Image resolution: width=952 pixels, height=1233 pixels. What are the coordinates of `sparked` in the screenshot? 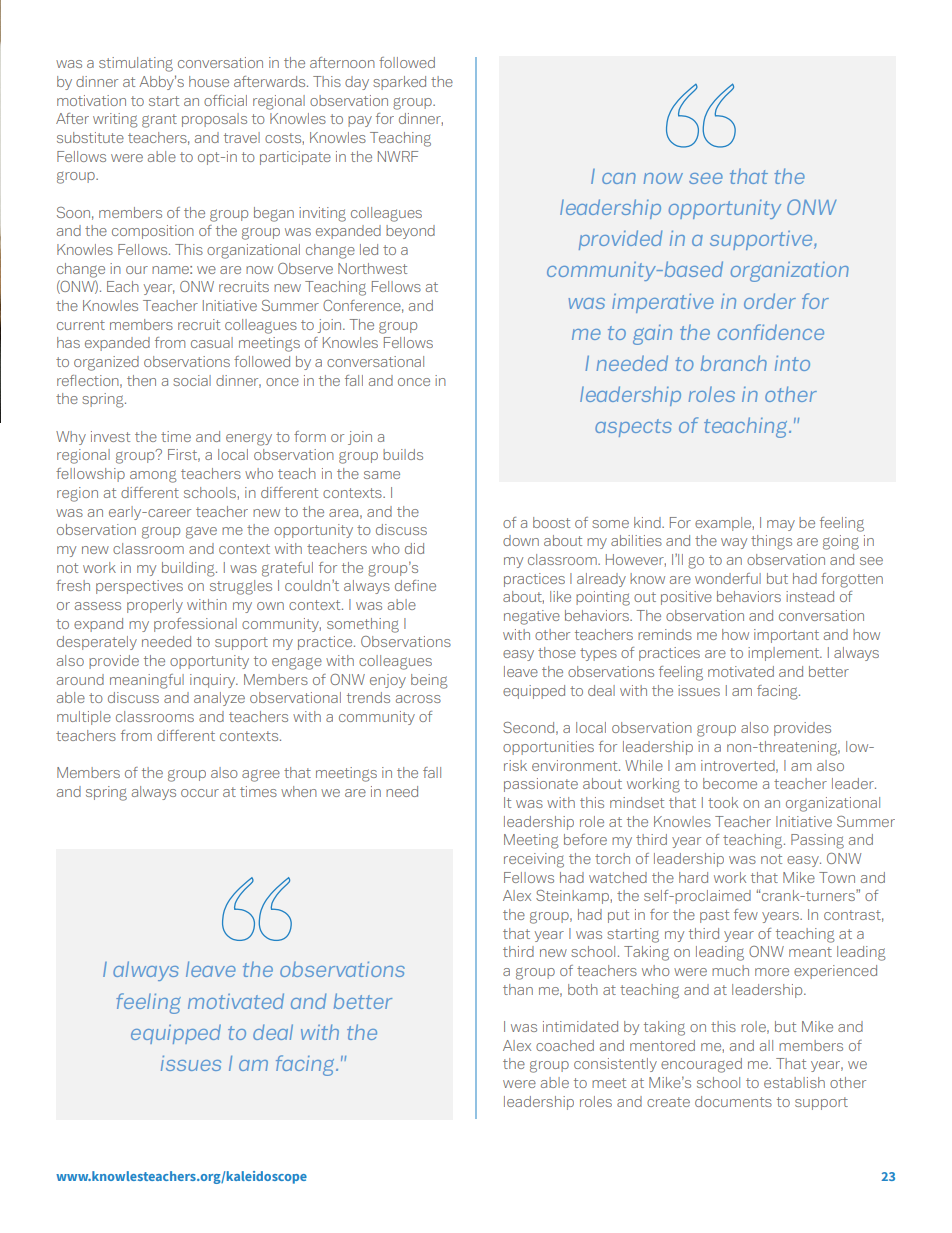 It's located at (399, 83).
